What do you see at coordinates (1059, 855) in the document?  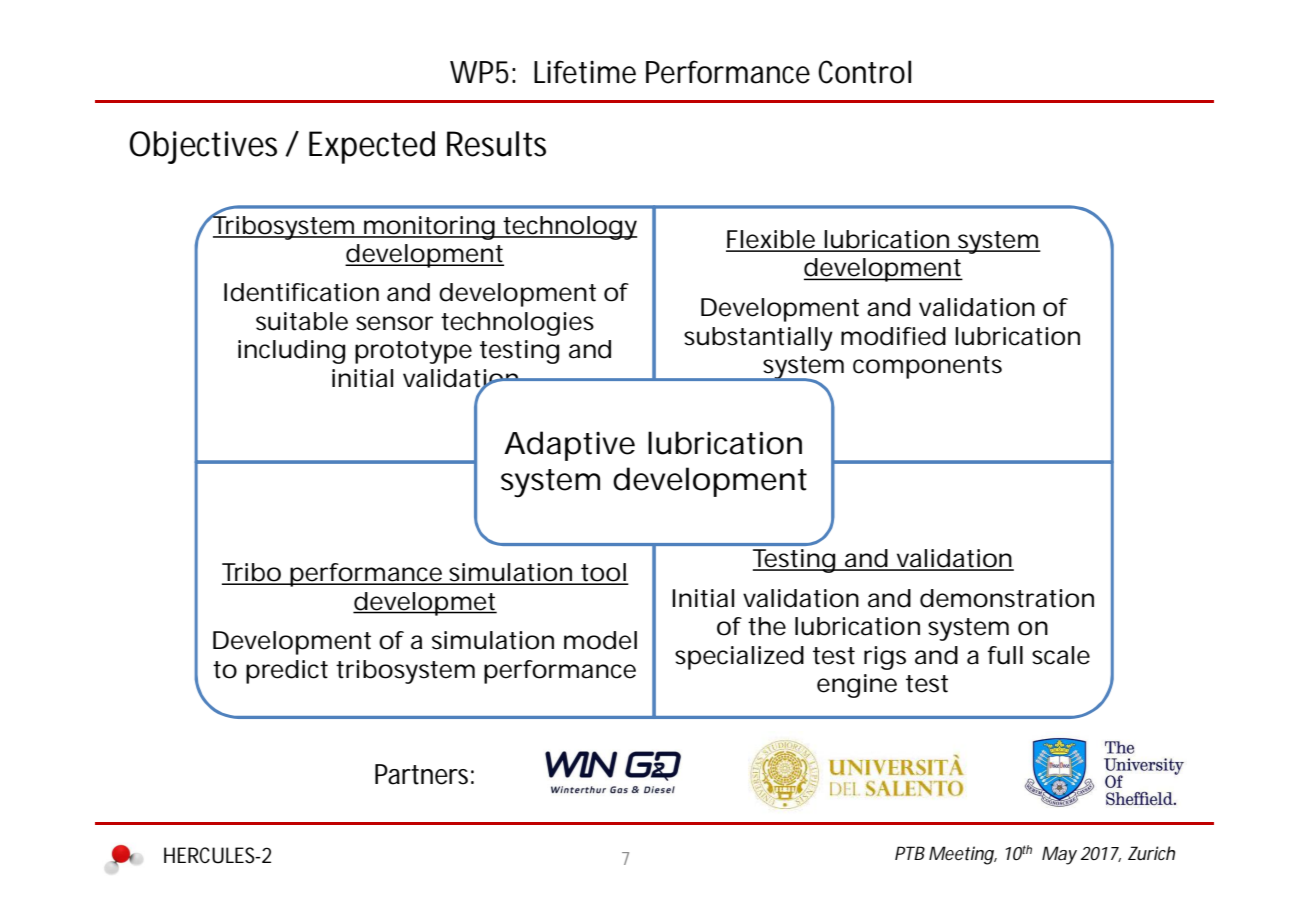 I see `May` at bounding box center [1059, 855].
